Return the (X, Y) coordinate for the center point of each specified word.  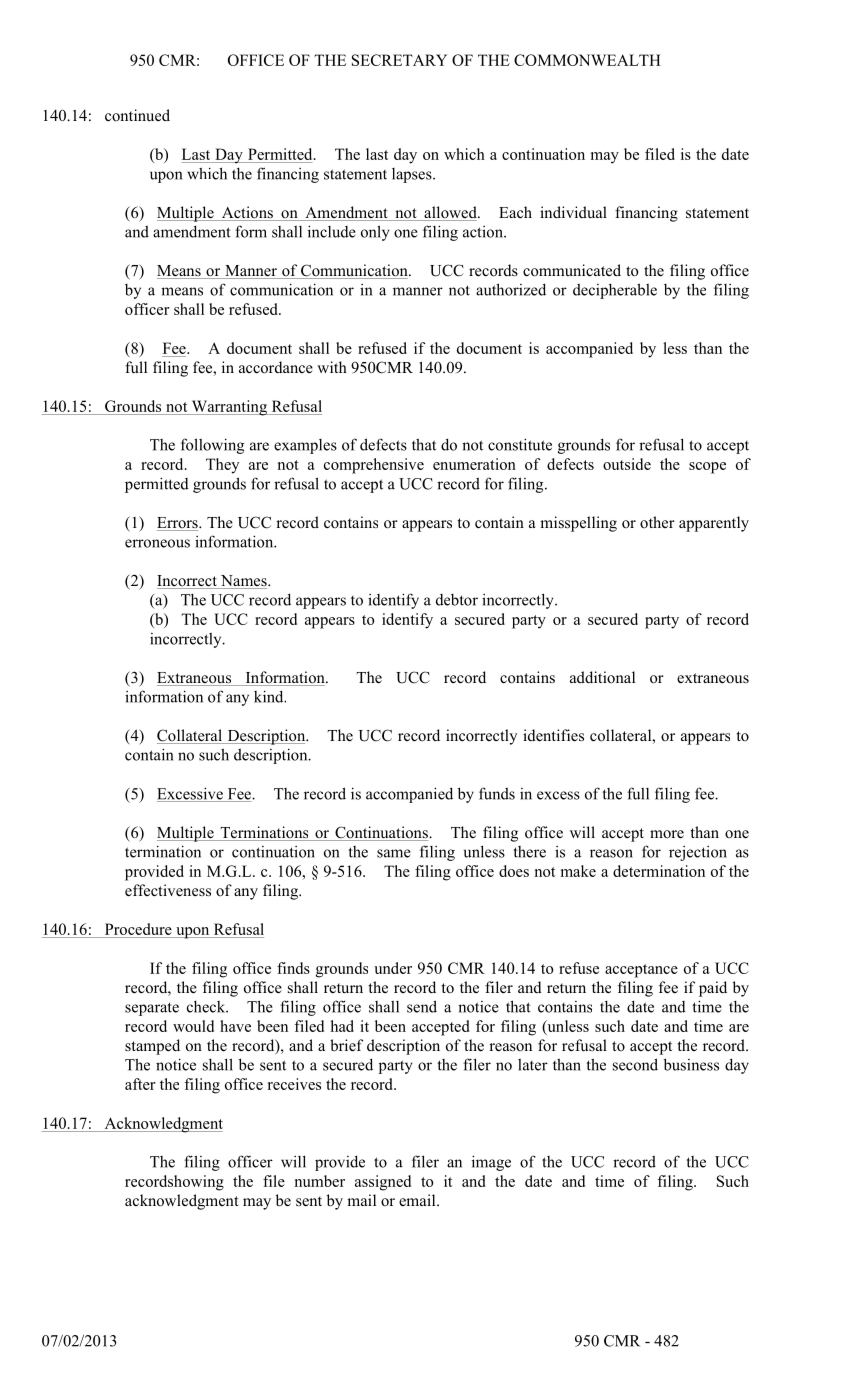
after (140, 1084)
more (667, 834)
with (332, 367)
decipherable (615, 291)
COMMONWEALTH (587, 60)
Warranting (229, 408)
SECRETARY (399, 60)
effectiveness (168, 890)
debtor (457, 600)
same (394, 853)
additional (602, 677)
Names (243, 582)
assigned (383, 1183)
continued (137, 115)
